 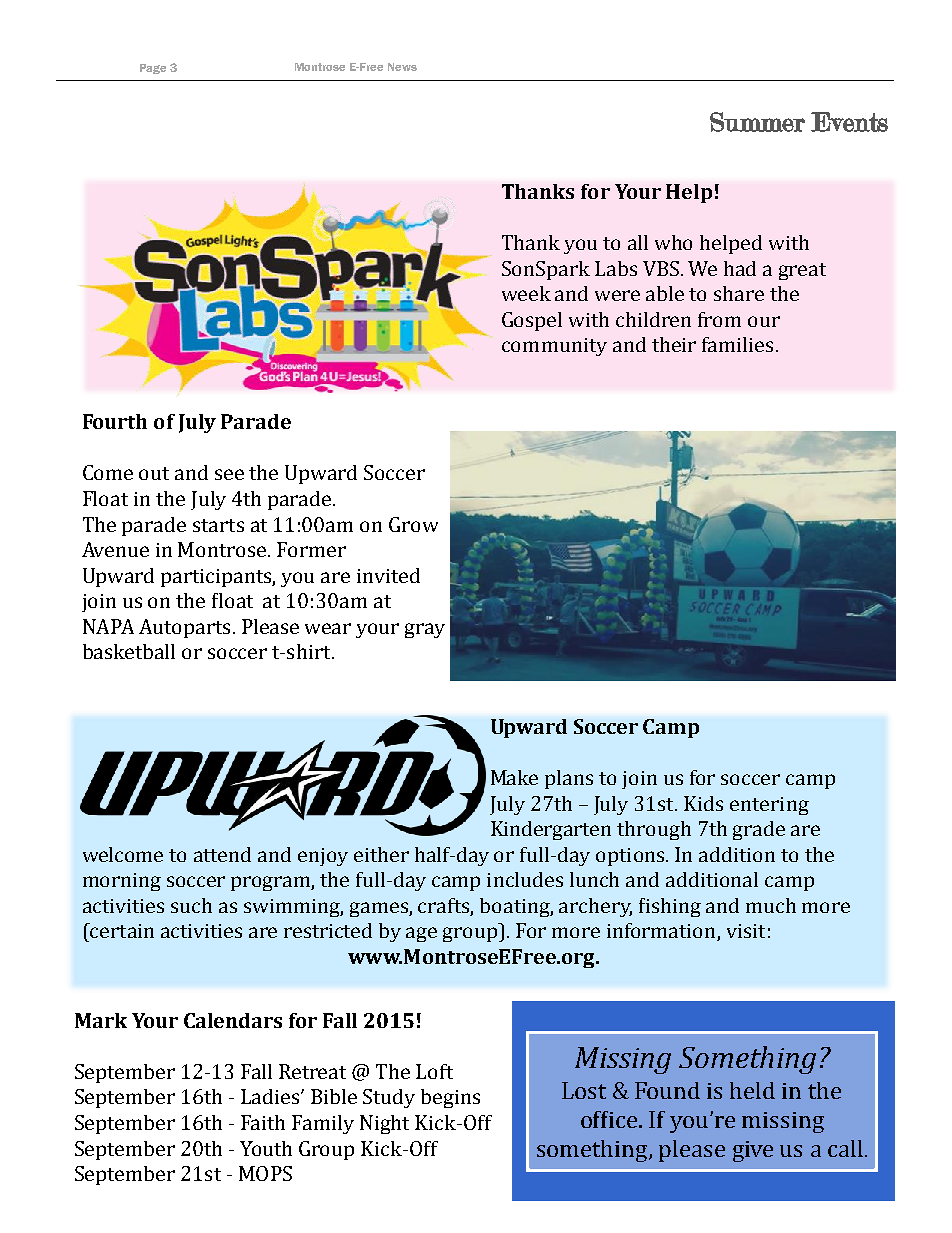 I want to click on basketball, so click(x=129, y=651).
